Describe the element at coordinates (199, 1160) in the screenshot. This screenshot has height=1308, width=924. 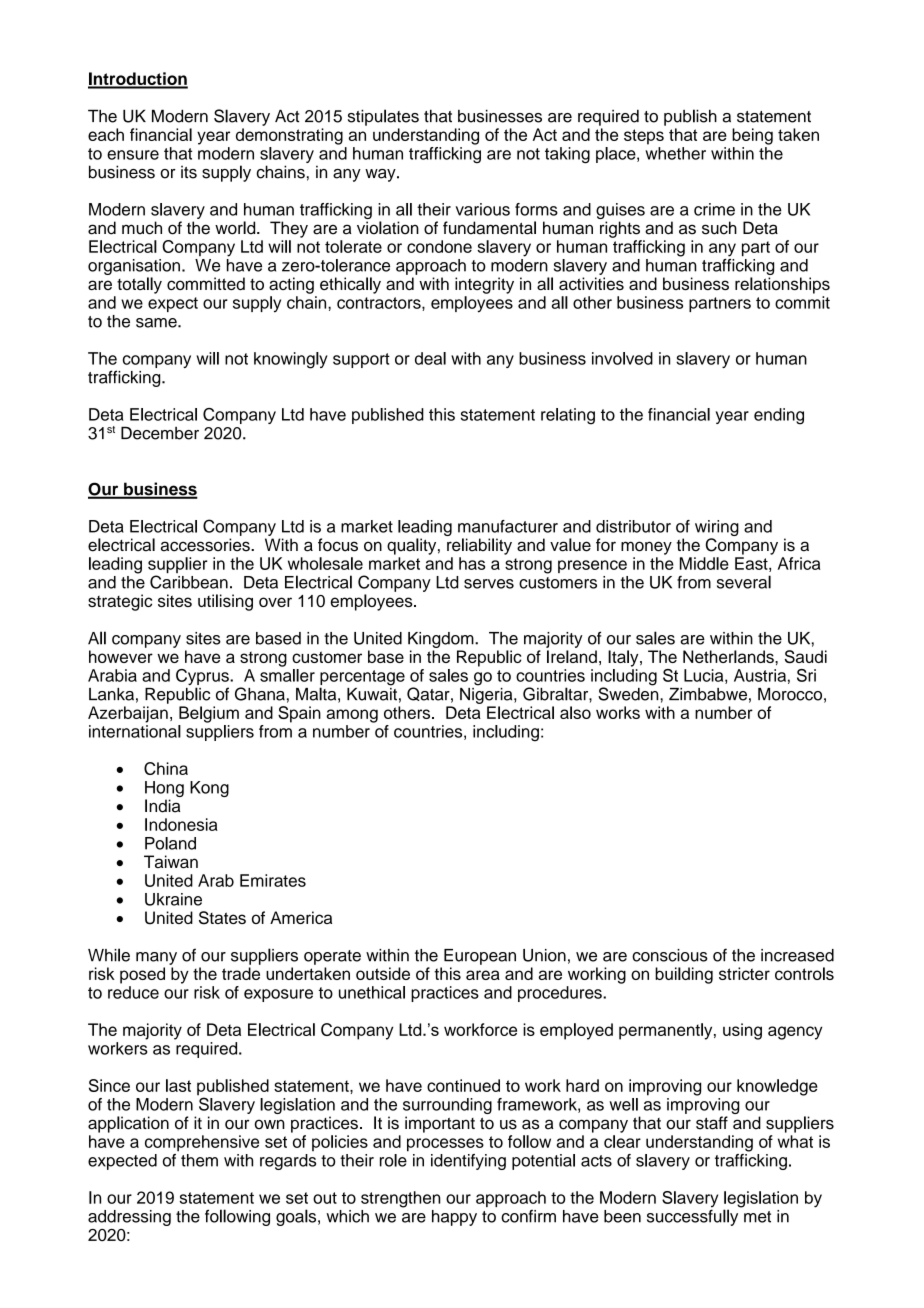
I see `them` at that location.
